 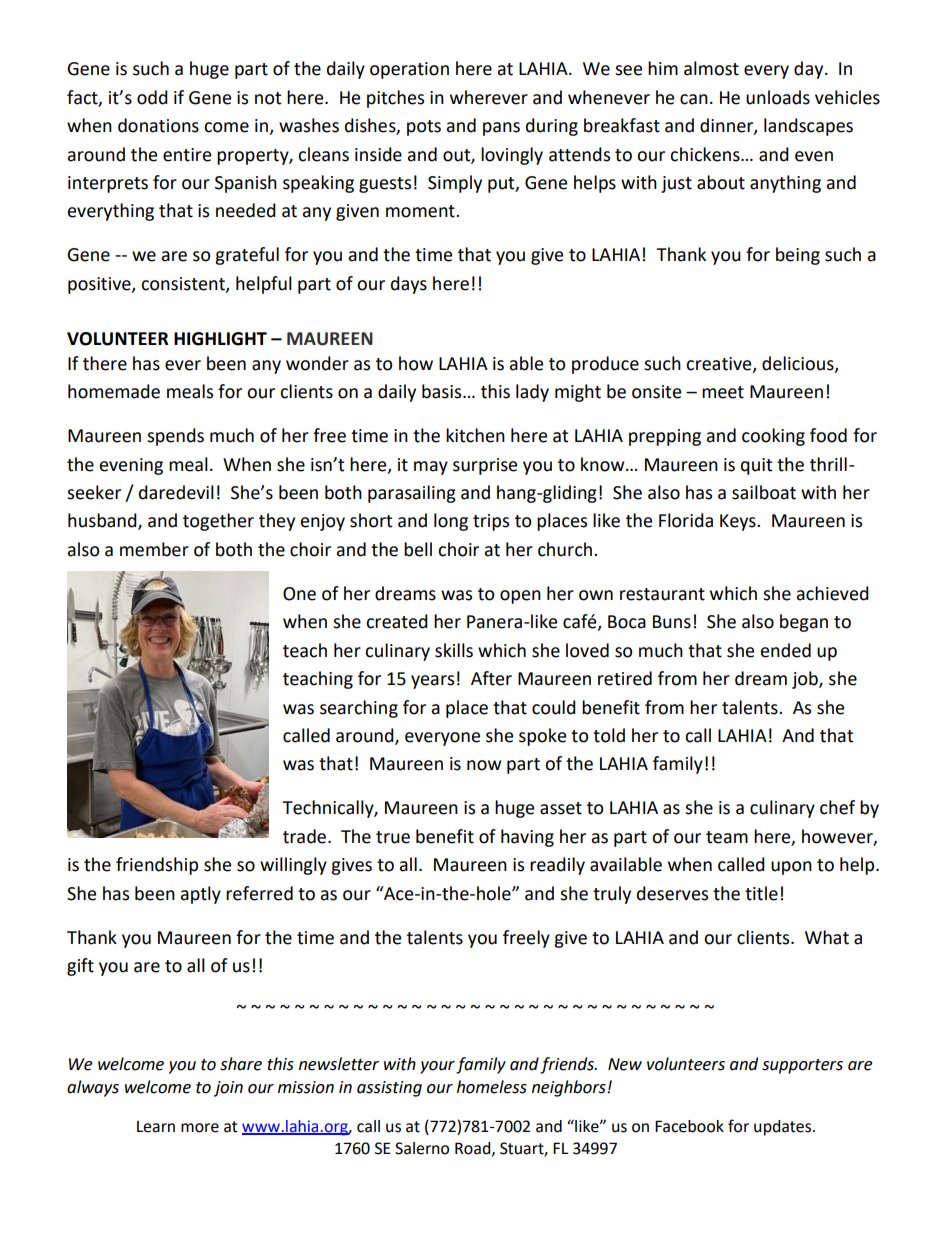 What do you see at coordinates (727, 837) in the screenshot?
I see `team` at bounding box center [727, 837].
